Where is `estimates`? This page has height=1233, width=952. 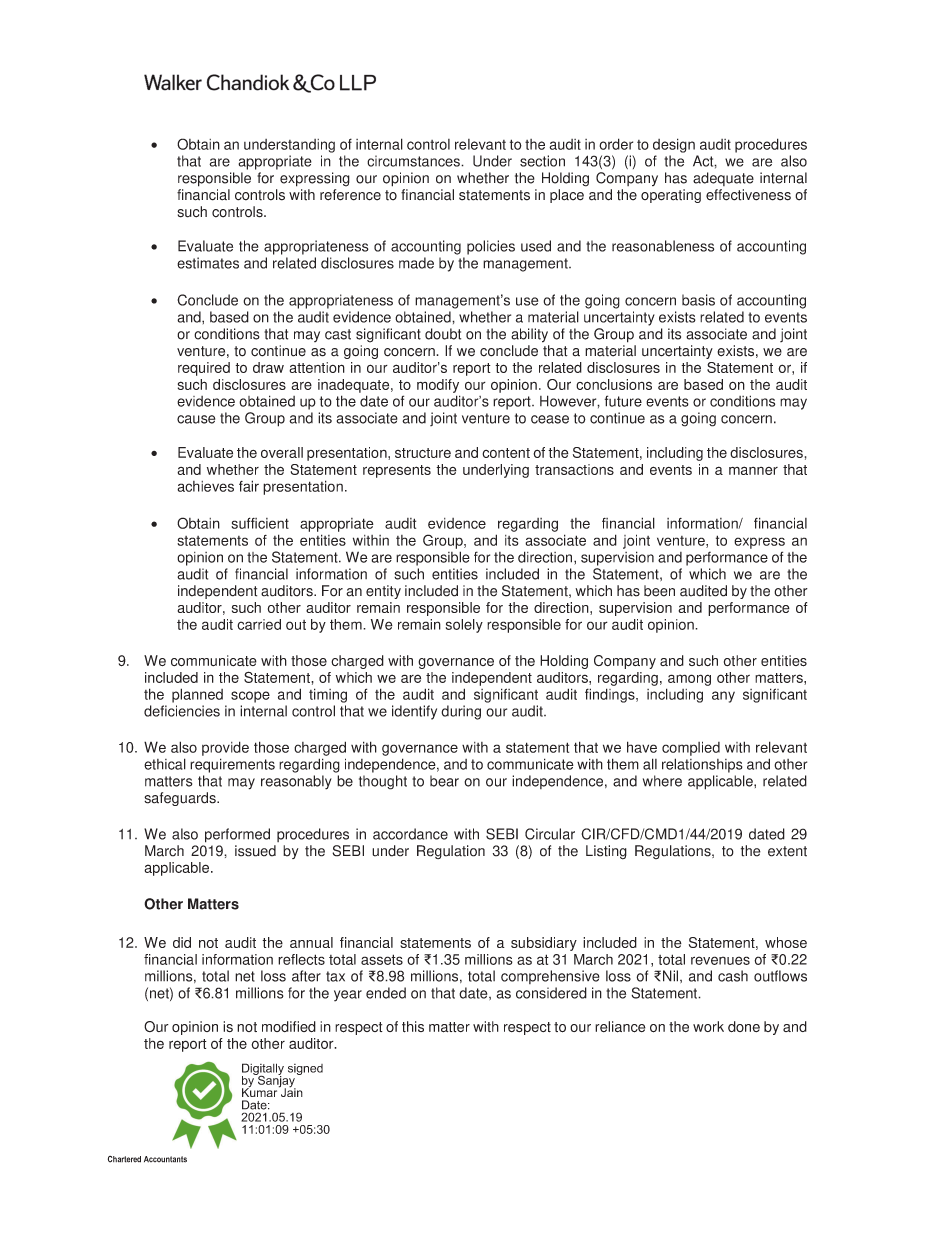 estimates is located at coordinates (208, 263).
